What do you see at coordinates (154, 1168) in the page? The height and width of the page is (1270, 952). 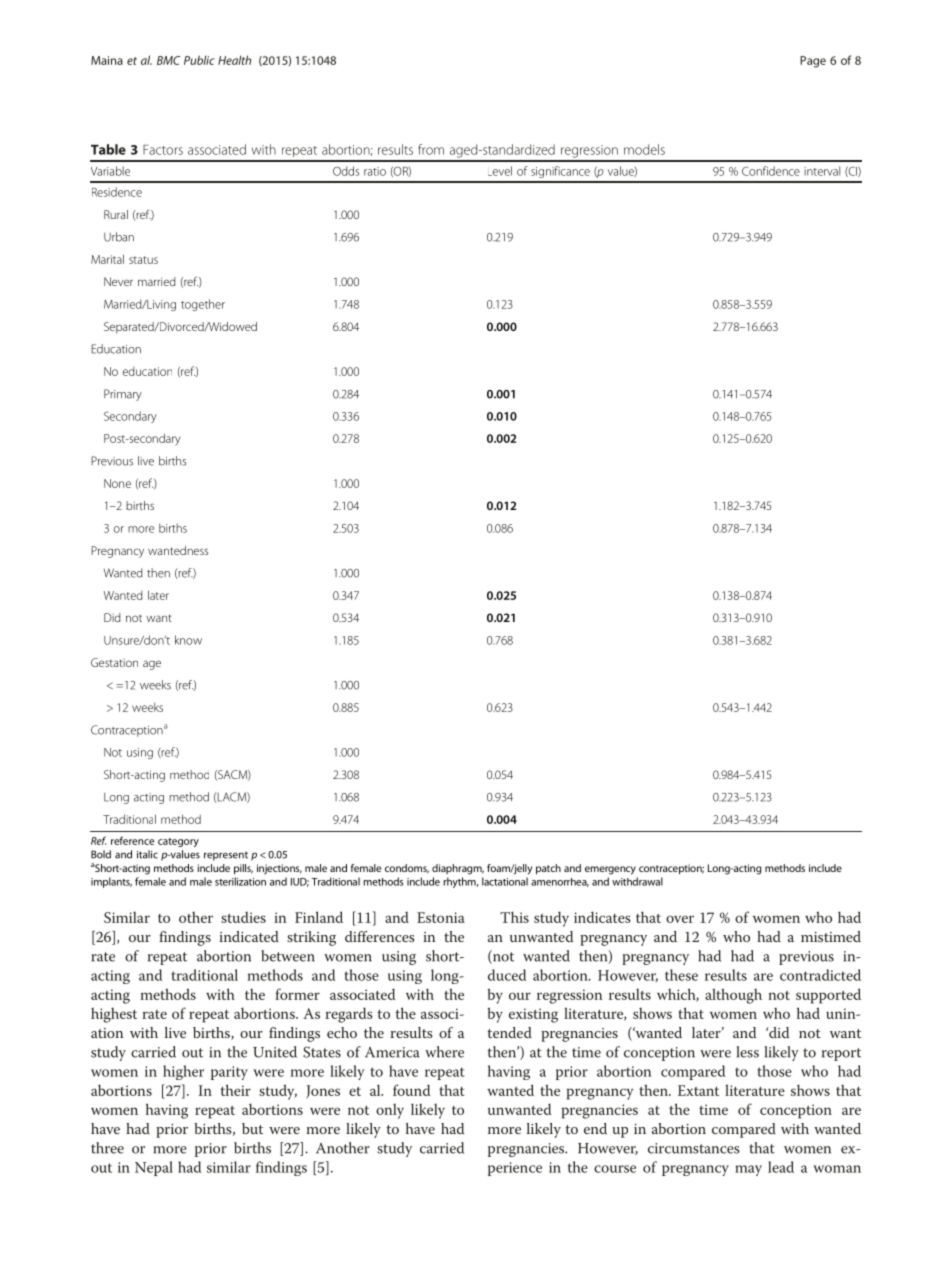 I see `Nepal` at bounding box center [154, 1168].
